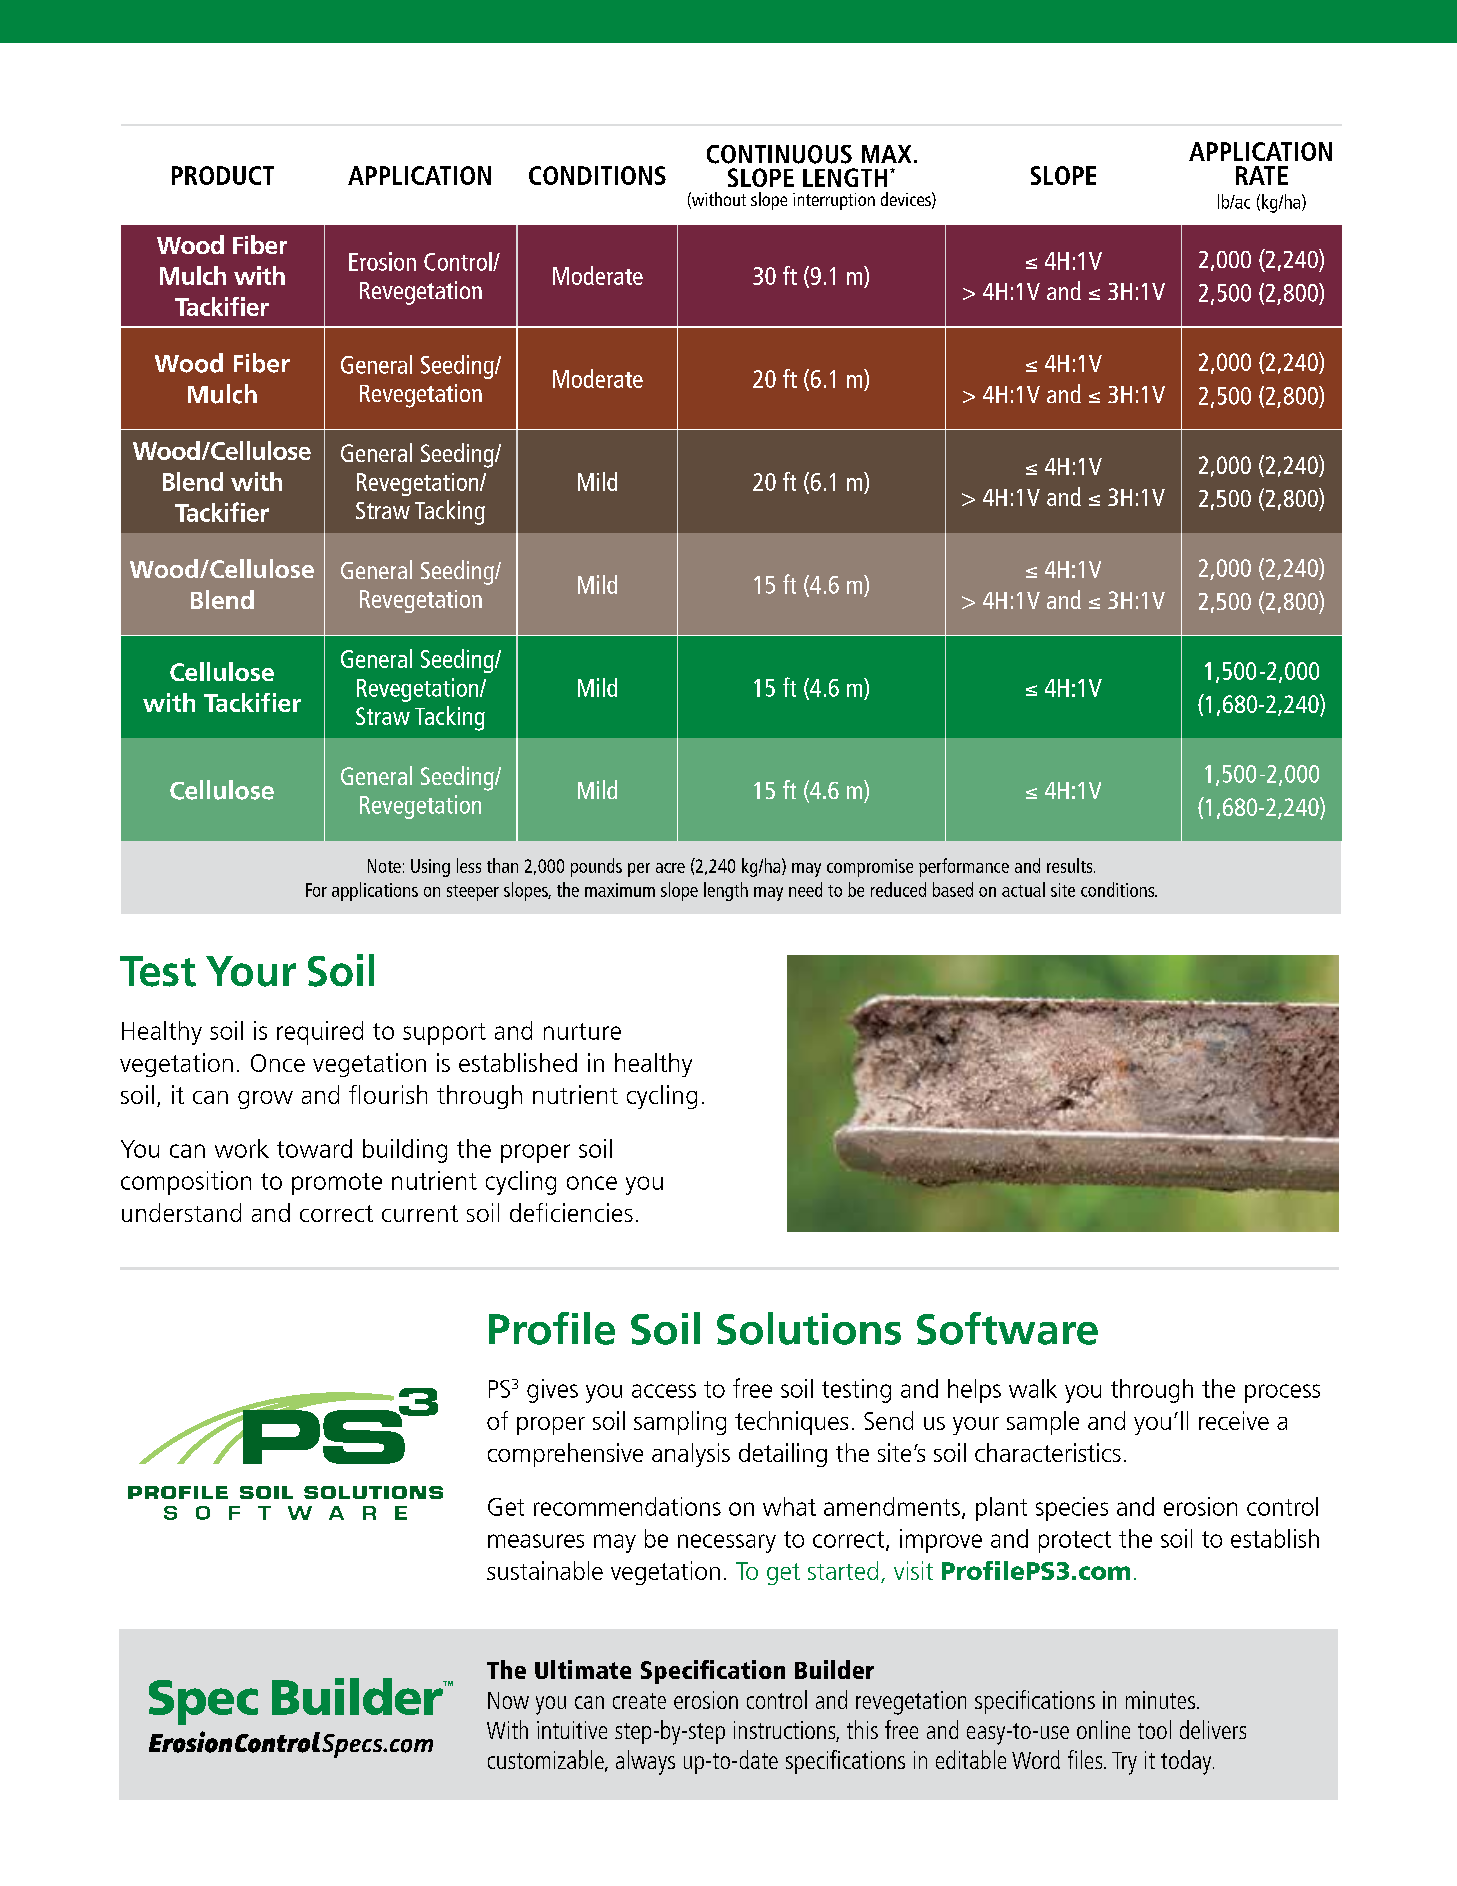 The image size is (1457, 1886). What do you see at coordinates (265, 1100) in the page?
I see `grow` at bounding box center [265, 1100].
